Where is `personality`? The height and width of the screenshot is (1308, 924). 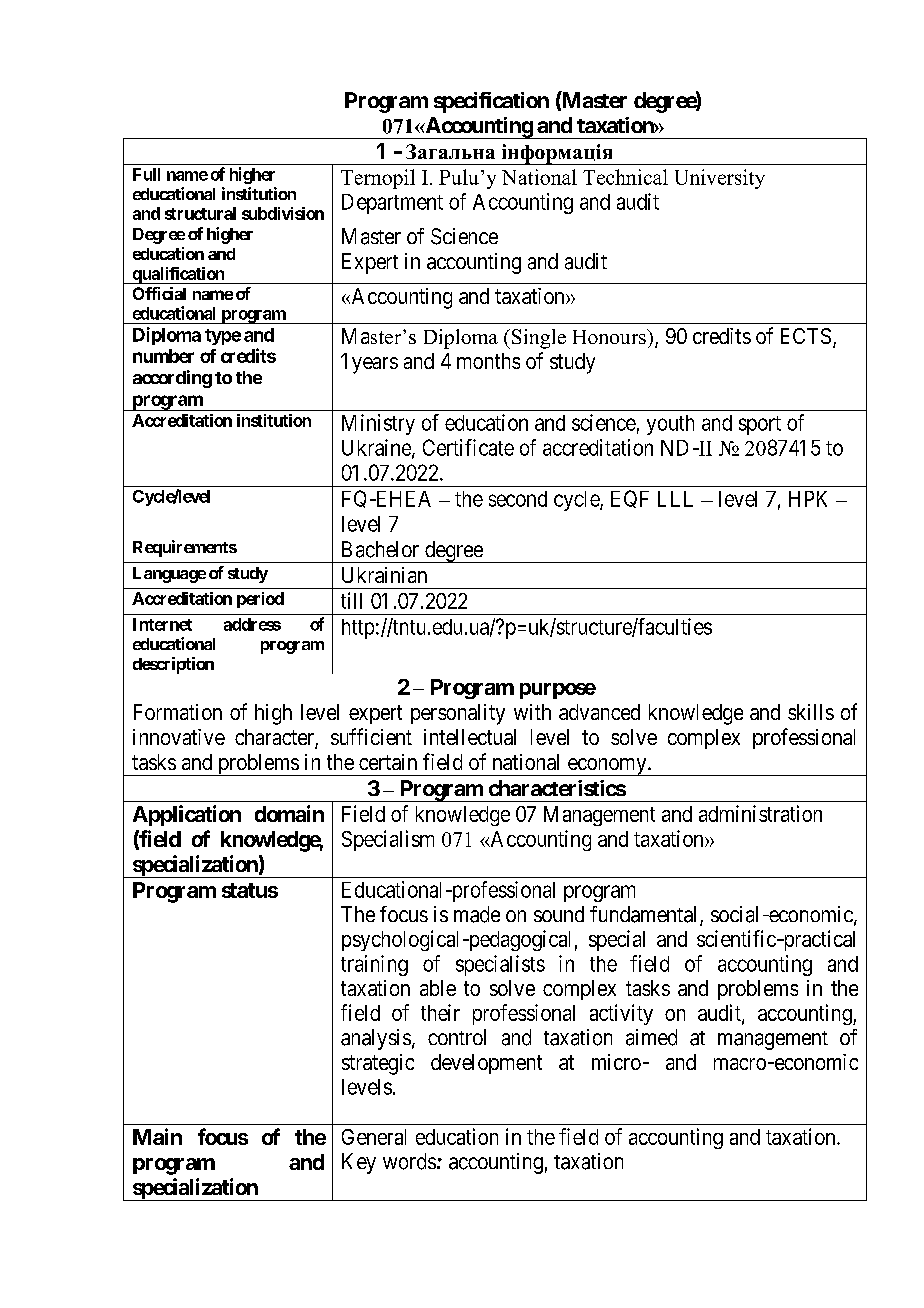 personality is located at coordinates (458, 714).
